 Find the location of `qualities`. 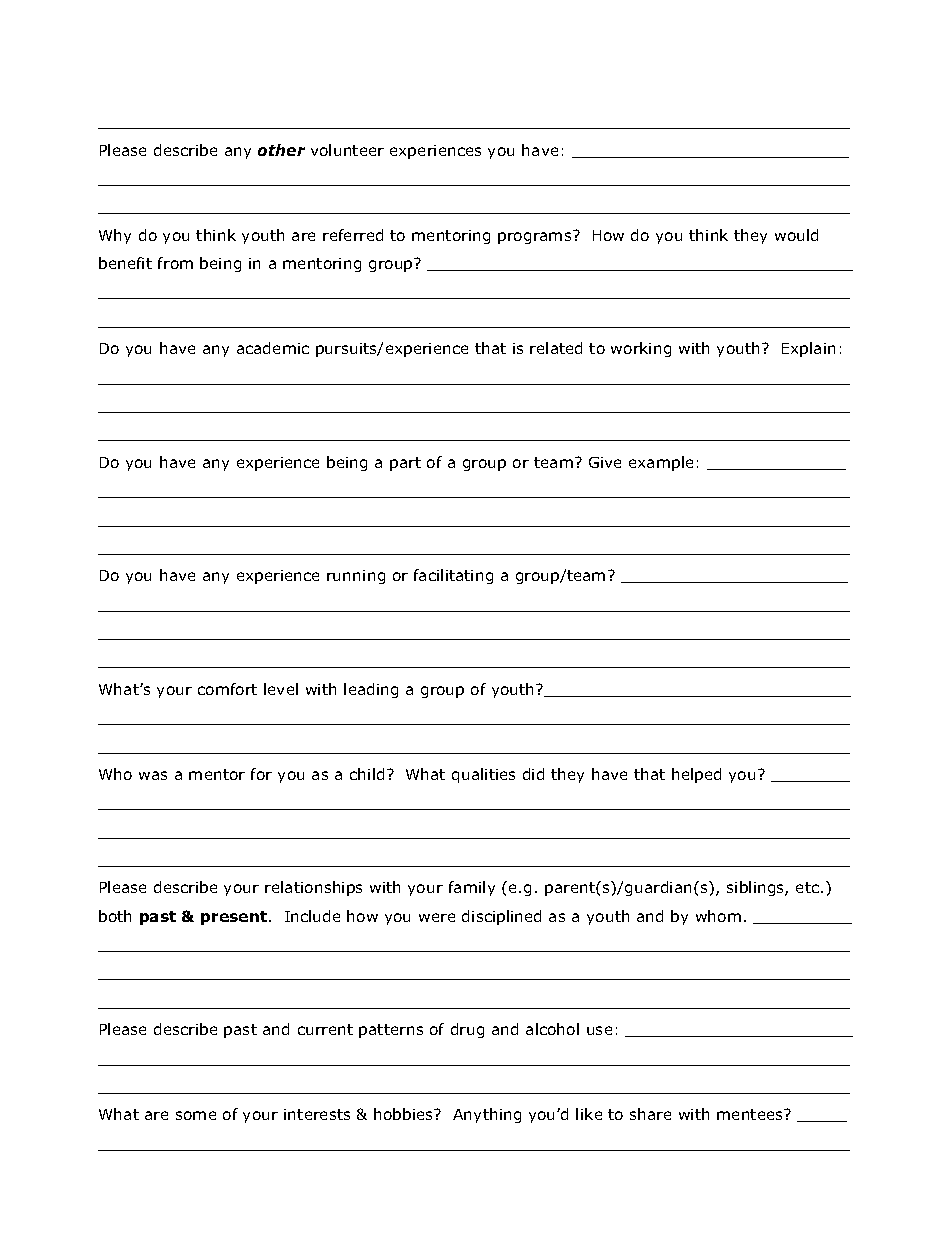

qualities is located at coordinates (483, 775).
